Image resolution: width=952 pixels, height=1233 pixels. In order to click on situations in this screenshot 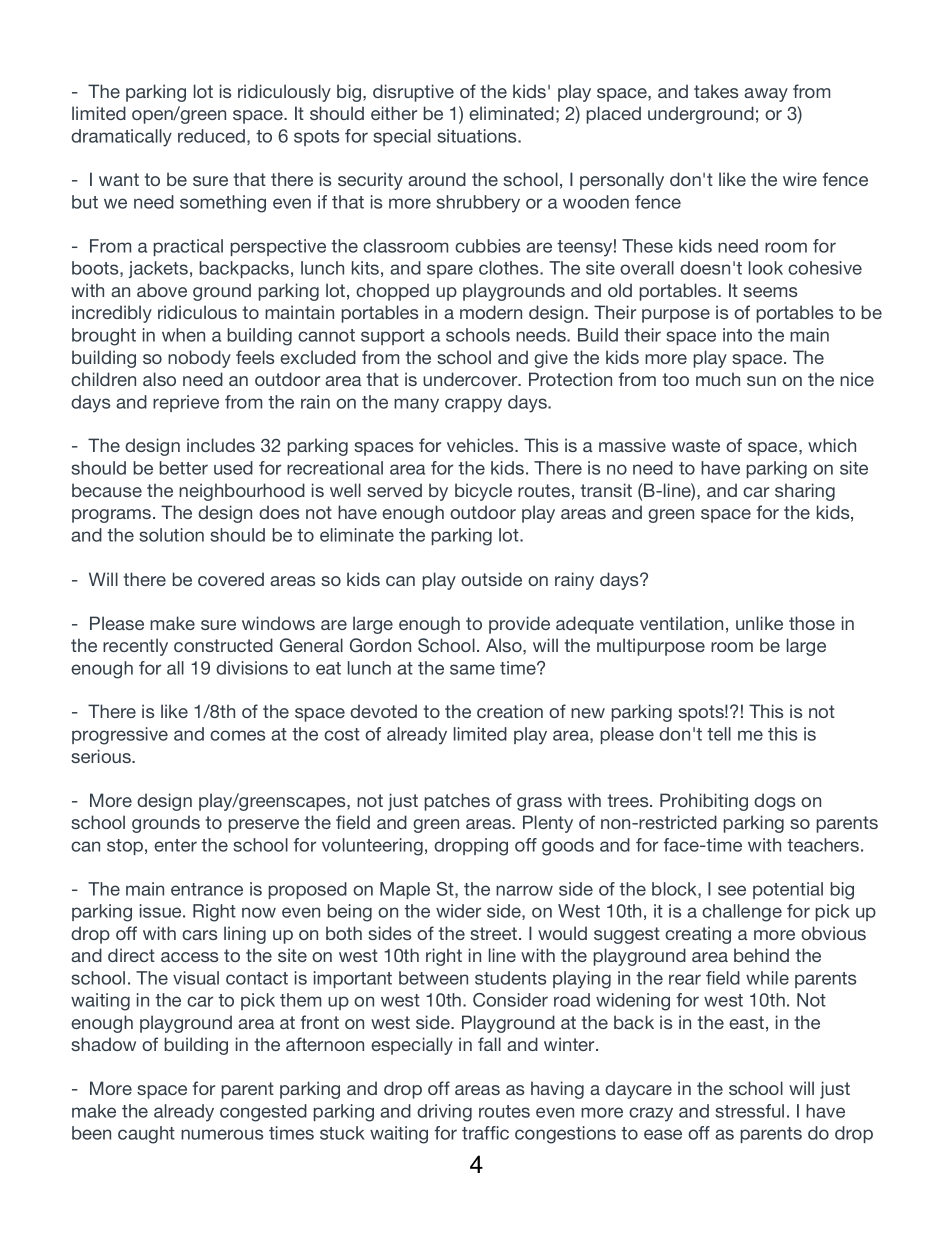, I will do `click(478, 136)`.
